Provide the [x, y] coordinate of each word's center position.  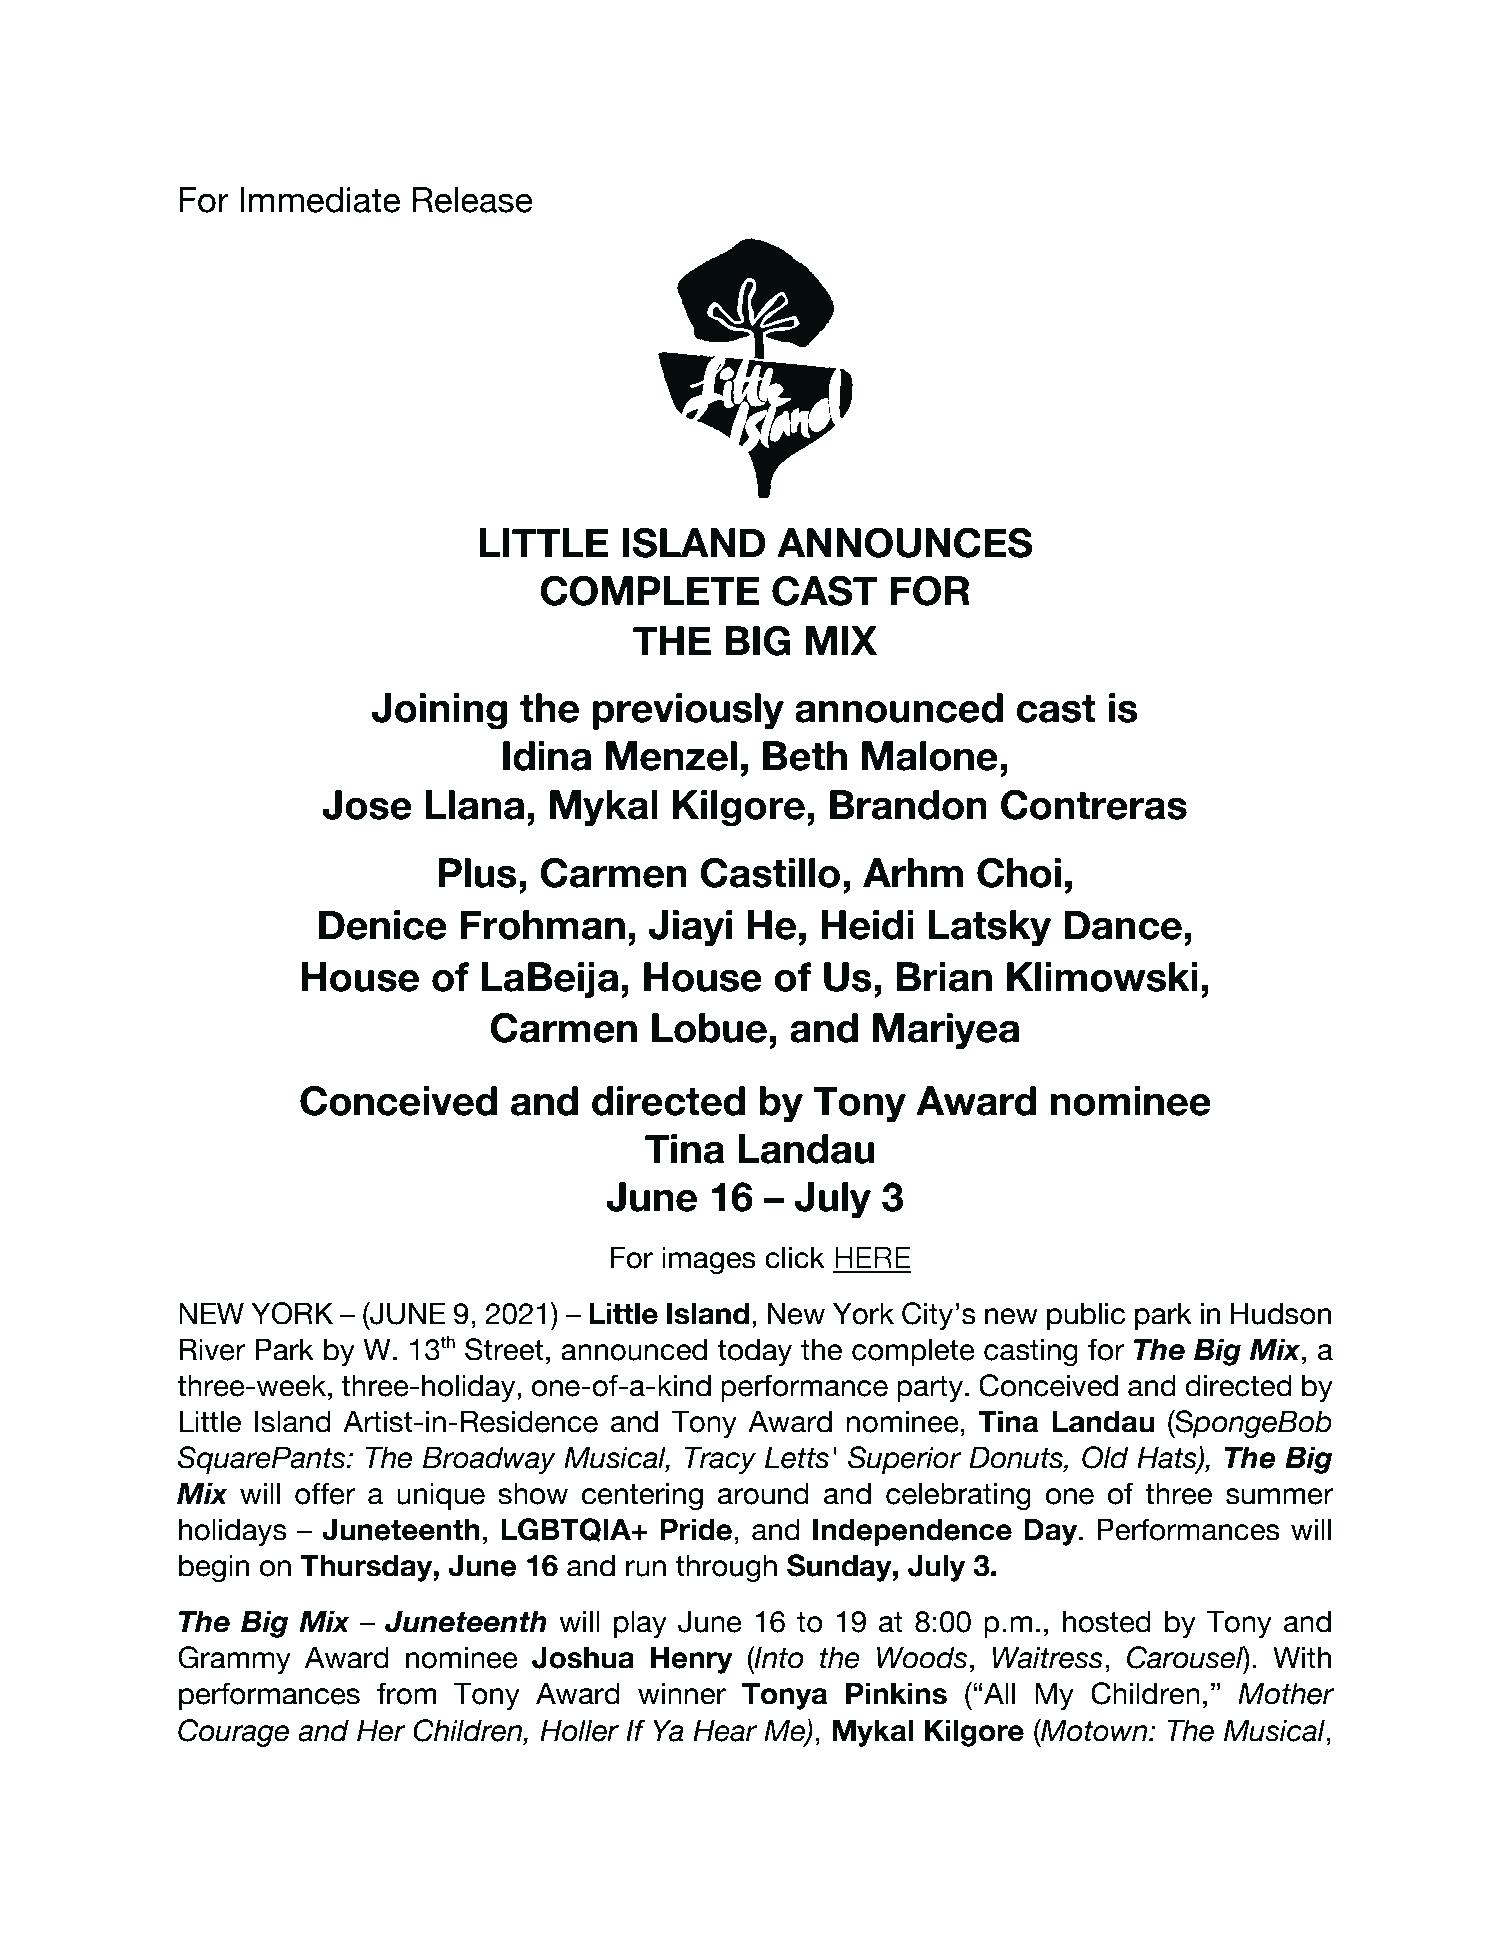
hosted [1107, 1621]
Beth [805, 756]
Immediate [320, 200]
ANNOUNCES [905, 543]
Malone [930, 756]
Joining [439, 711]
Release [473, 200]
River [212, 1349]
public [1086, 1316]
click [795, 1257]
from [406, 1693]
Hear [725, 1730]
